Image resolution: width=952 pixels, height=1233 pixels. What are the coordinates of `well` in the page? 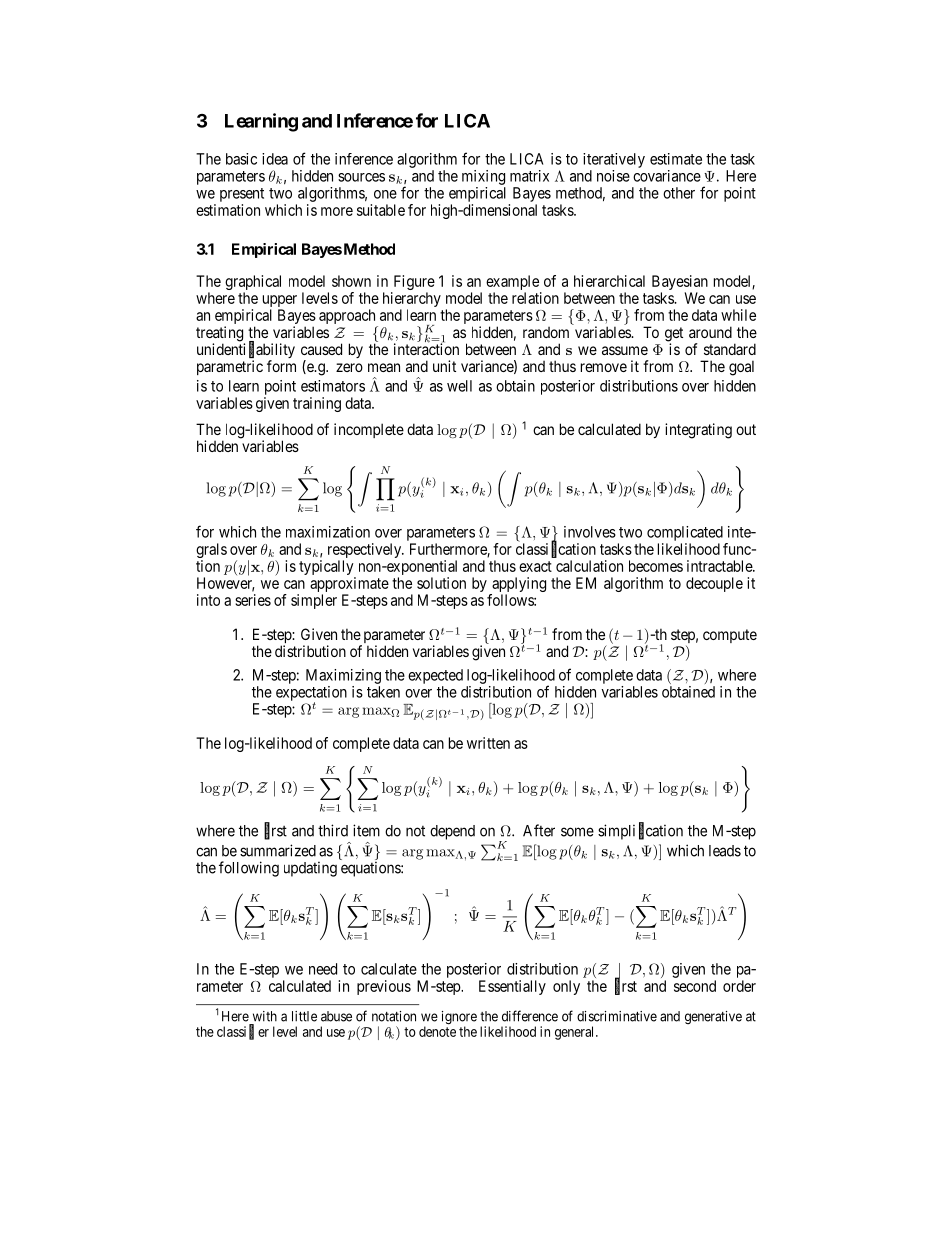 It's located at (459, 386).
